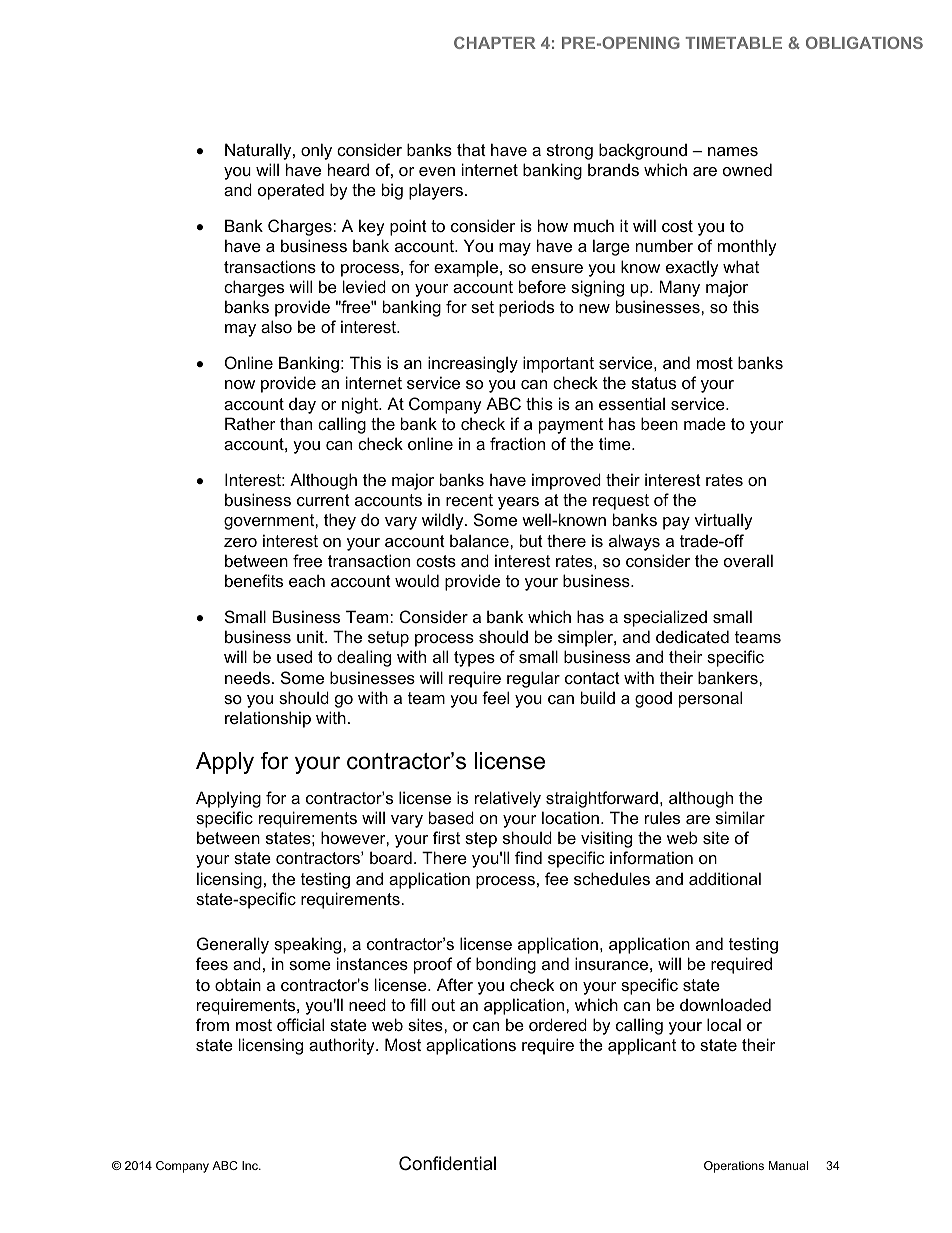 Image resolution: width=952 pixels, height=1233 pixels. I want to click on only, so click(316, 151).
